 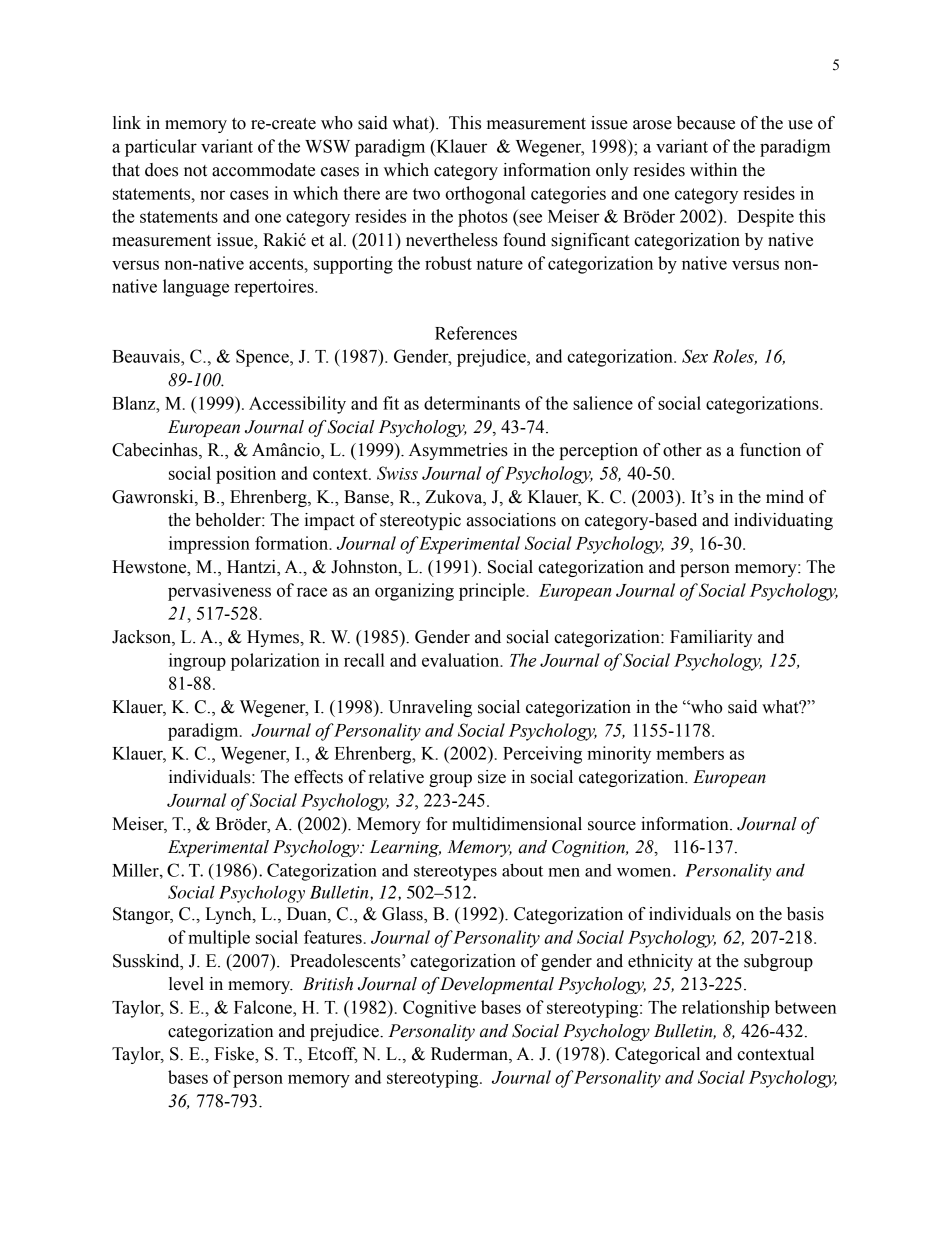 What do you see at coordinates (246, 475) in the screenshot?
I see `position` at bounding box center [246, 475].
